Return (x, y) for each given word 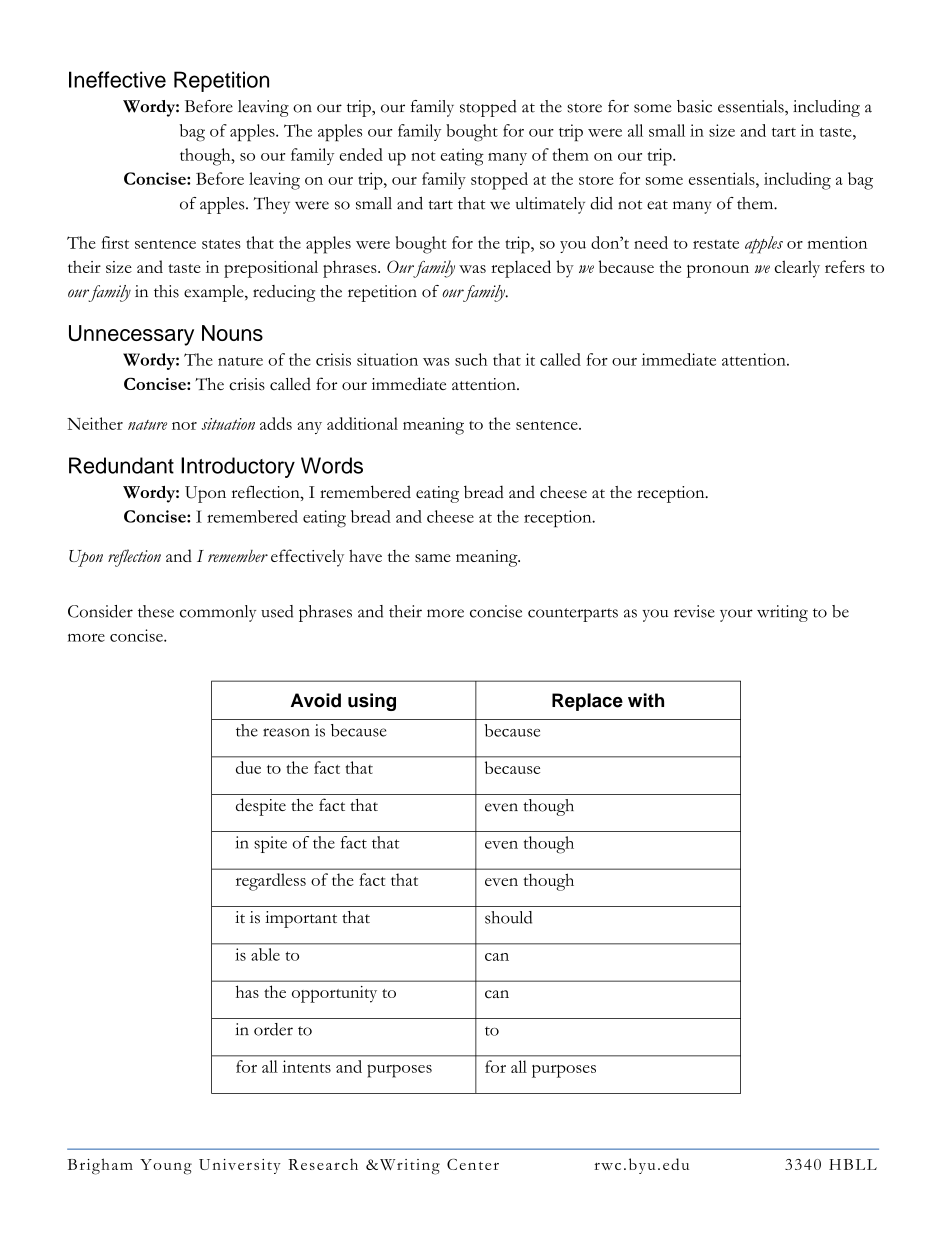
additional (362, 423)
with (646, 700)
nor (184, 426)
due (248, 767)
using (372, 702)
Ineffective (117, 79)
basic (694, 106)
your (736, 615)
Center (473, 1164)
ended (361, 154)
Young (166, 1167)
